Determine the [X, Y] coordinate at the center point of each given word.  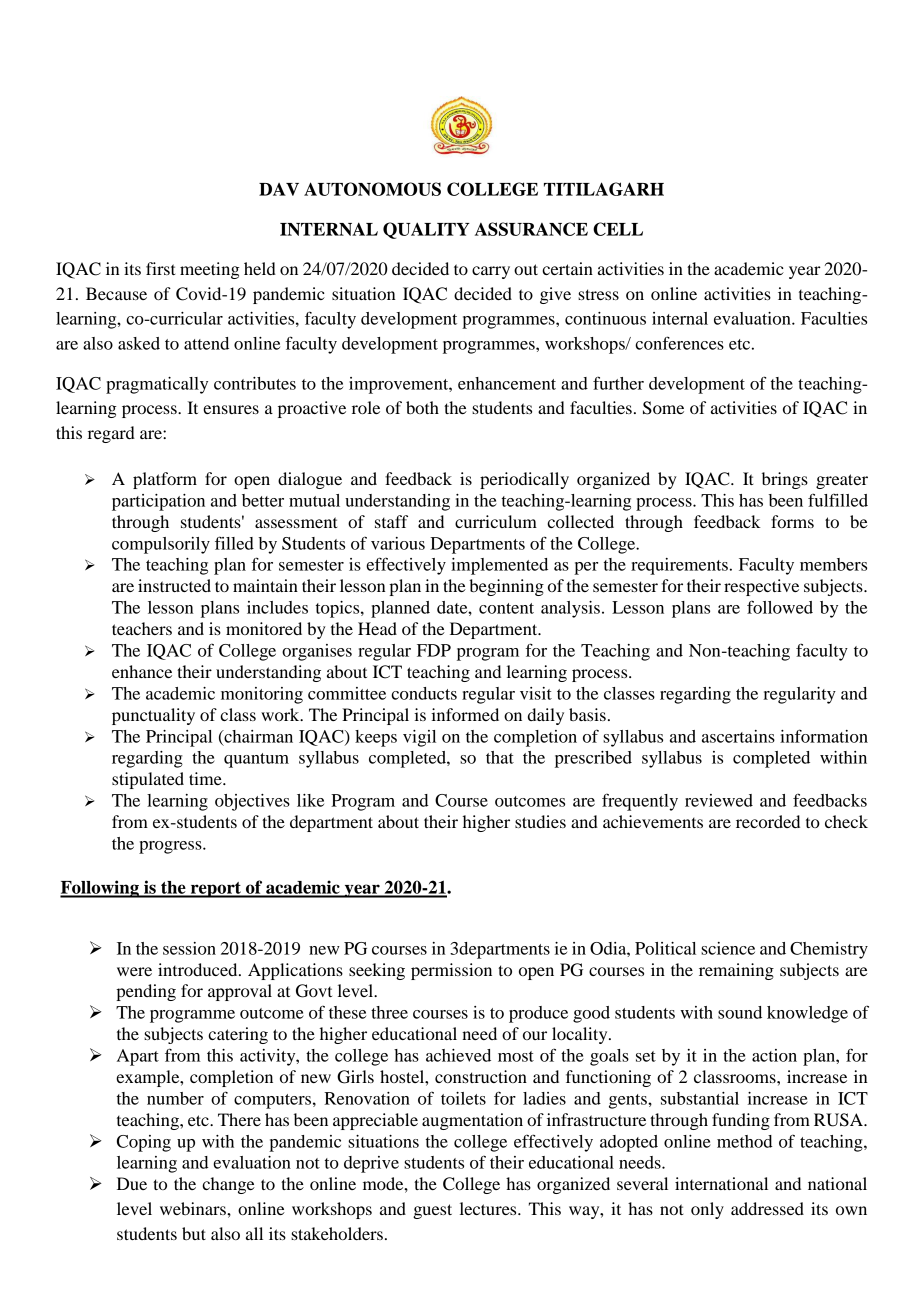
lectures [489, 1208]
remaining [736, 971]
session [189, 948]
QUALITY [426, 230]
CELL [618, 229]
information [824, 736]
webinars [194, 1208]
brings [785, 480]
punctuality [153, 716]
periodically [524, 480]
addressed [767, 1208]
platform [165, 480]
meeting [210, 270]
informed [465, 714]
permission [451, 971]
